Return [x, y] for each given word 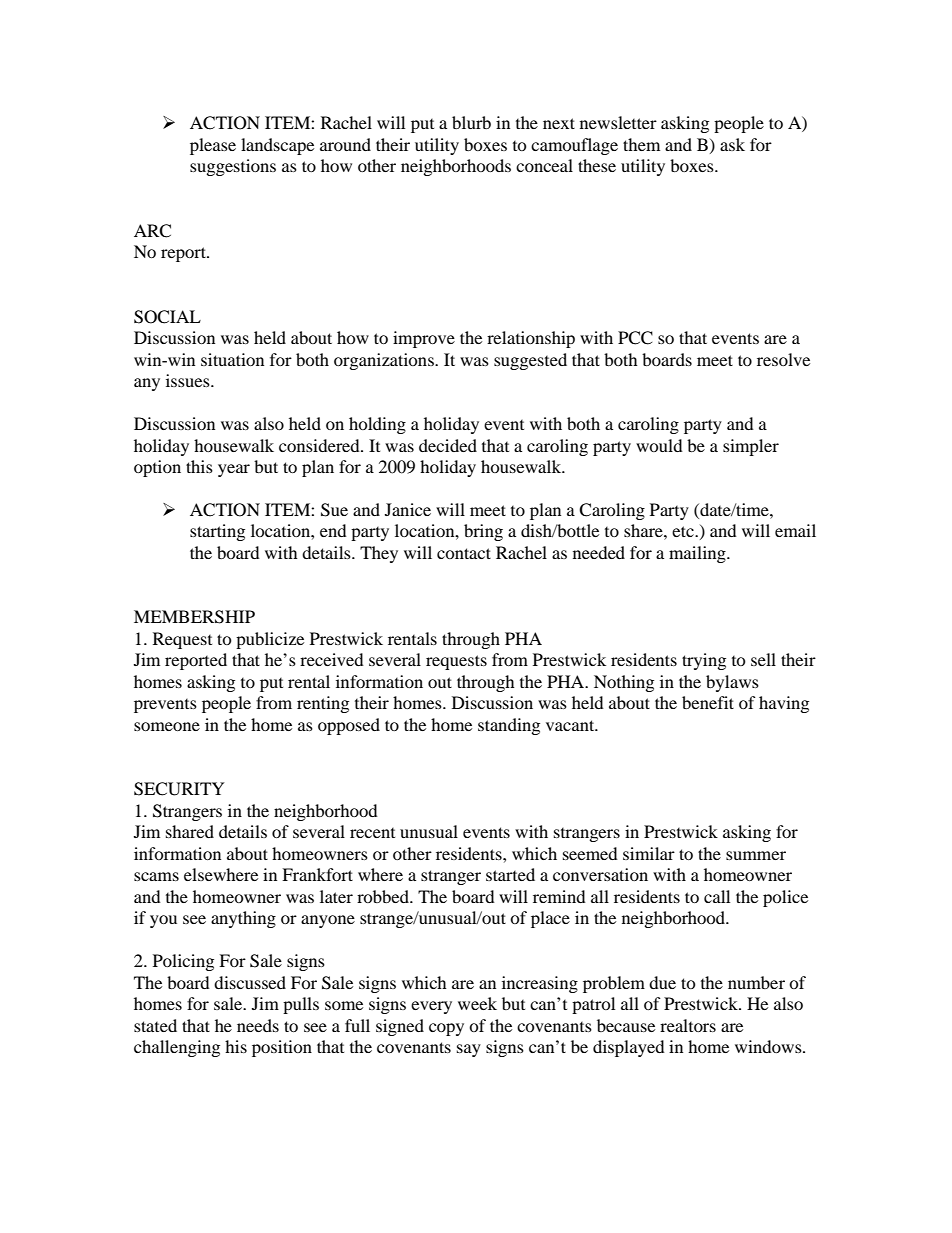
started [510, 874]
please [213, 146]
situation [232, 359]
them [641, 144]
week [477, 1003]
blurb [471, 122]
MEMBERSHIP [194, 617]
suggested [530, 361]
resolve [783, 359]
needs [258, 1025]
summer [756, 855]
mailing [698, 554]
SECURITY [179, 789]
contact [464, 553]
